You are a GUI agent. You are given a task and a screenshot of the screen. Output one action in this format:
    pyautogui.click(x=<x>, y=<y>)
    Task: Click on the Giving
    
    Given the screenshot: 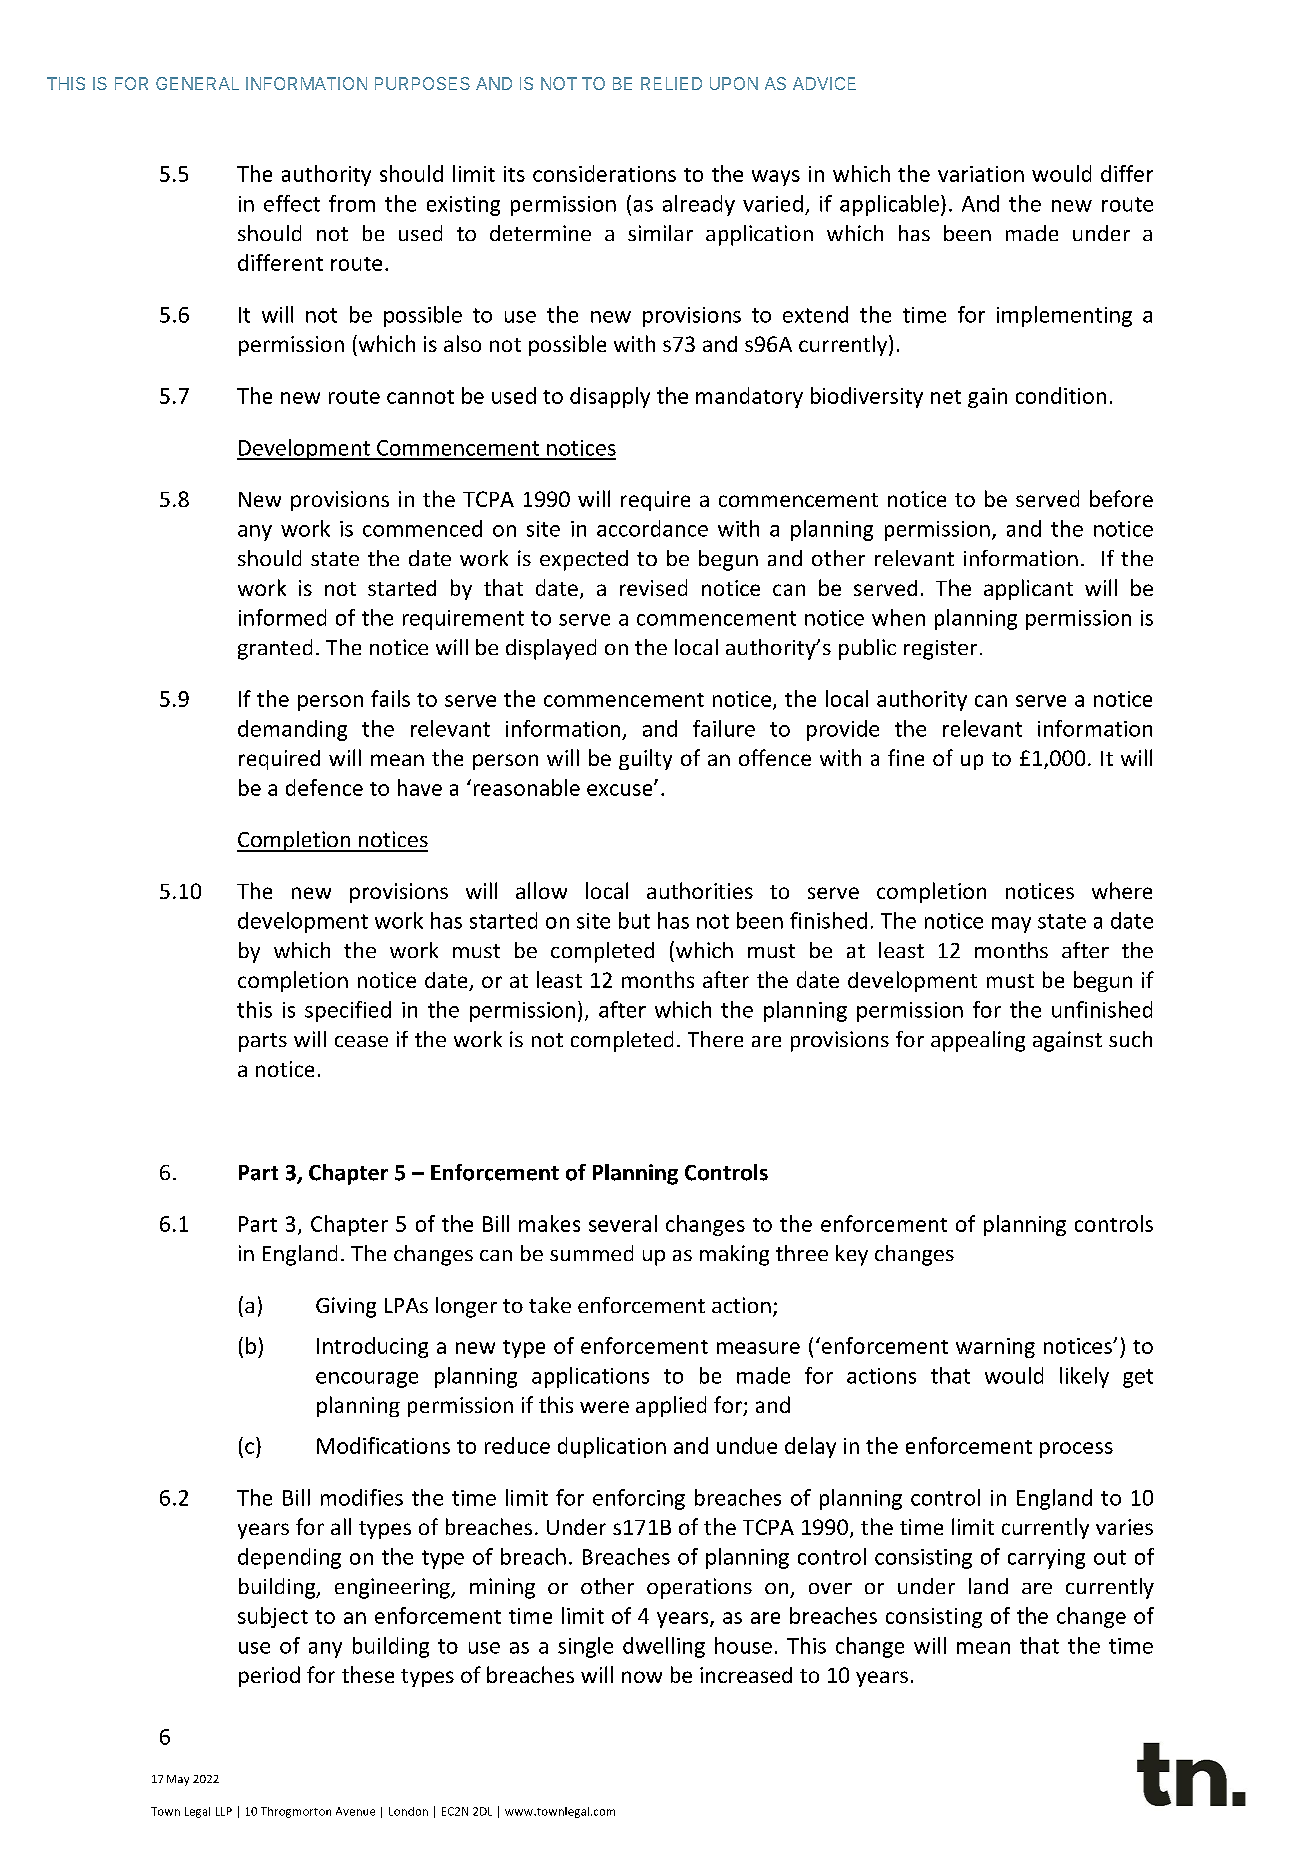 What is the action you would take?
    pyautogui.click(x=346, y=1307)
